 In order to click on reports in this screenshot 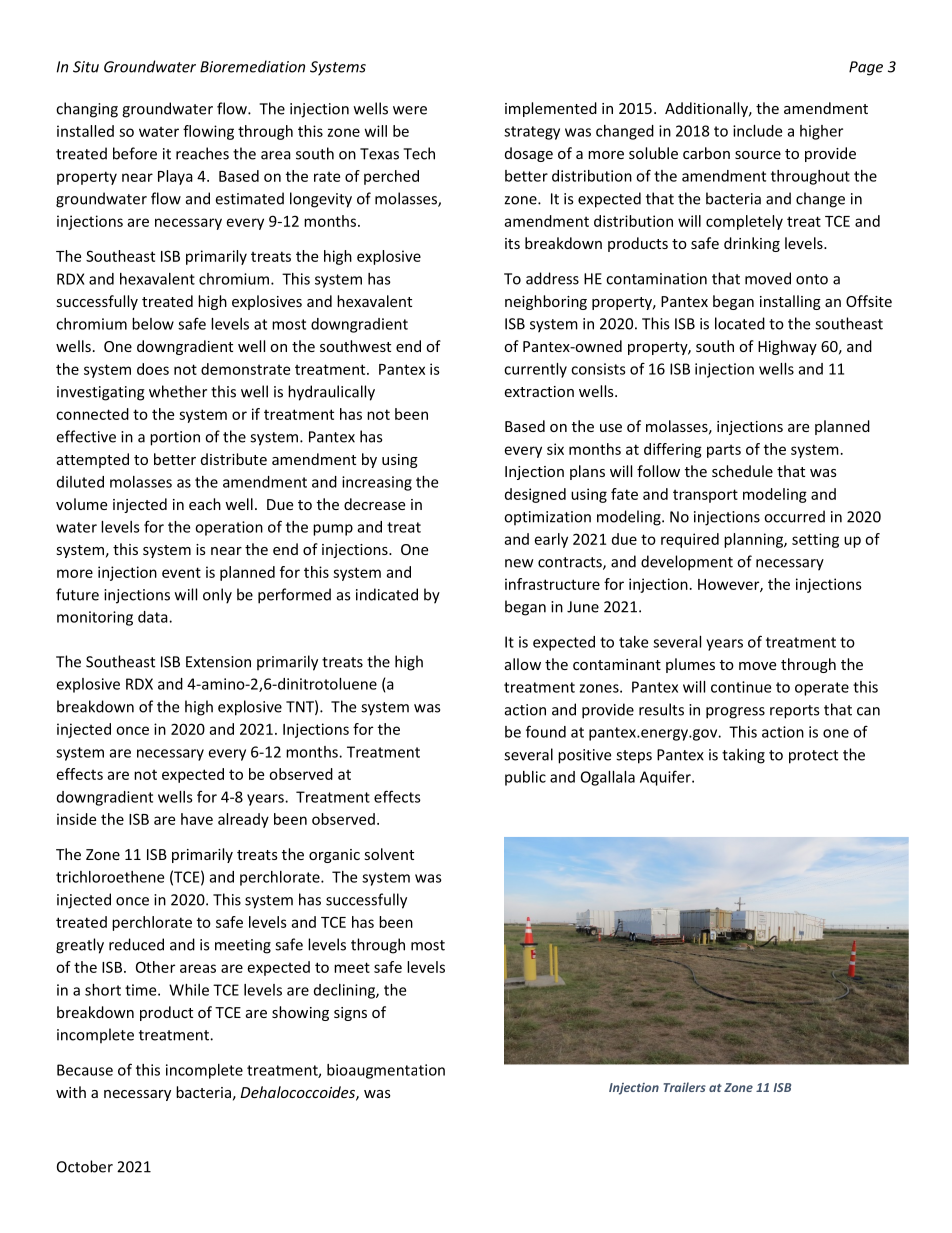, I will do `click(794, 712)`.
